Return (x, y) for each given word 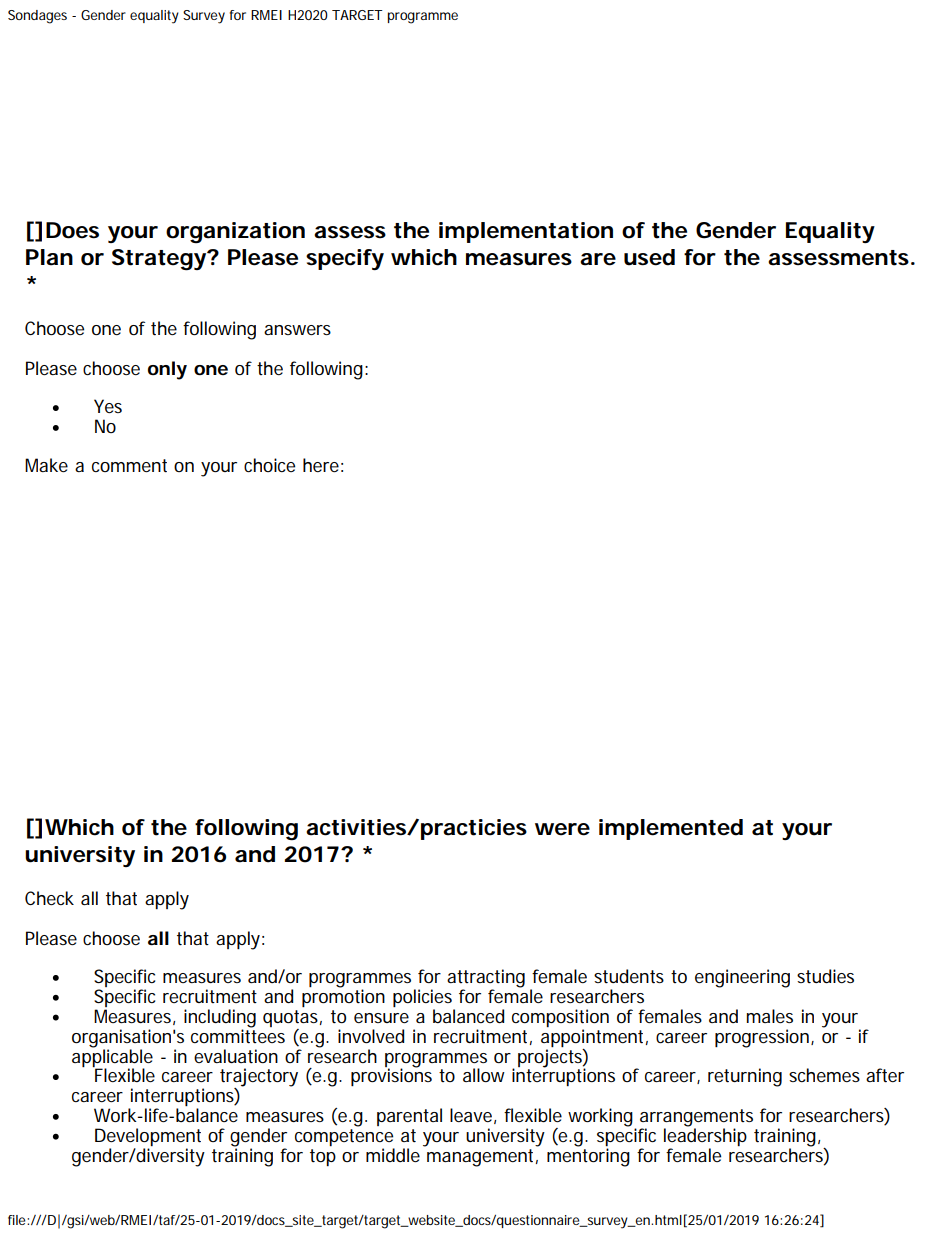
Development (148, 1138)
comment (129, 466)
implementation (526, 232)
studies (825, 976)
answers (297, 330)
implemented (671, 829)
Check (49, 898)
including (220, 1019)
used (649, 257)
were (562, 829)
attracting (486, 979)
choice (269, 465)
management (482, 1158)
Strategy (160, 260)
